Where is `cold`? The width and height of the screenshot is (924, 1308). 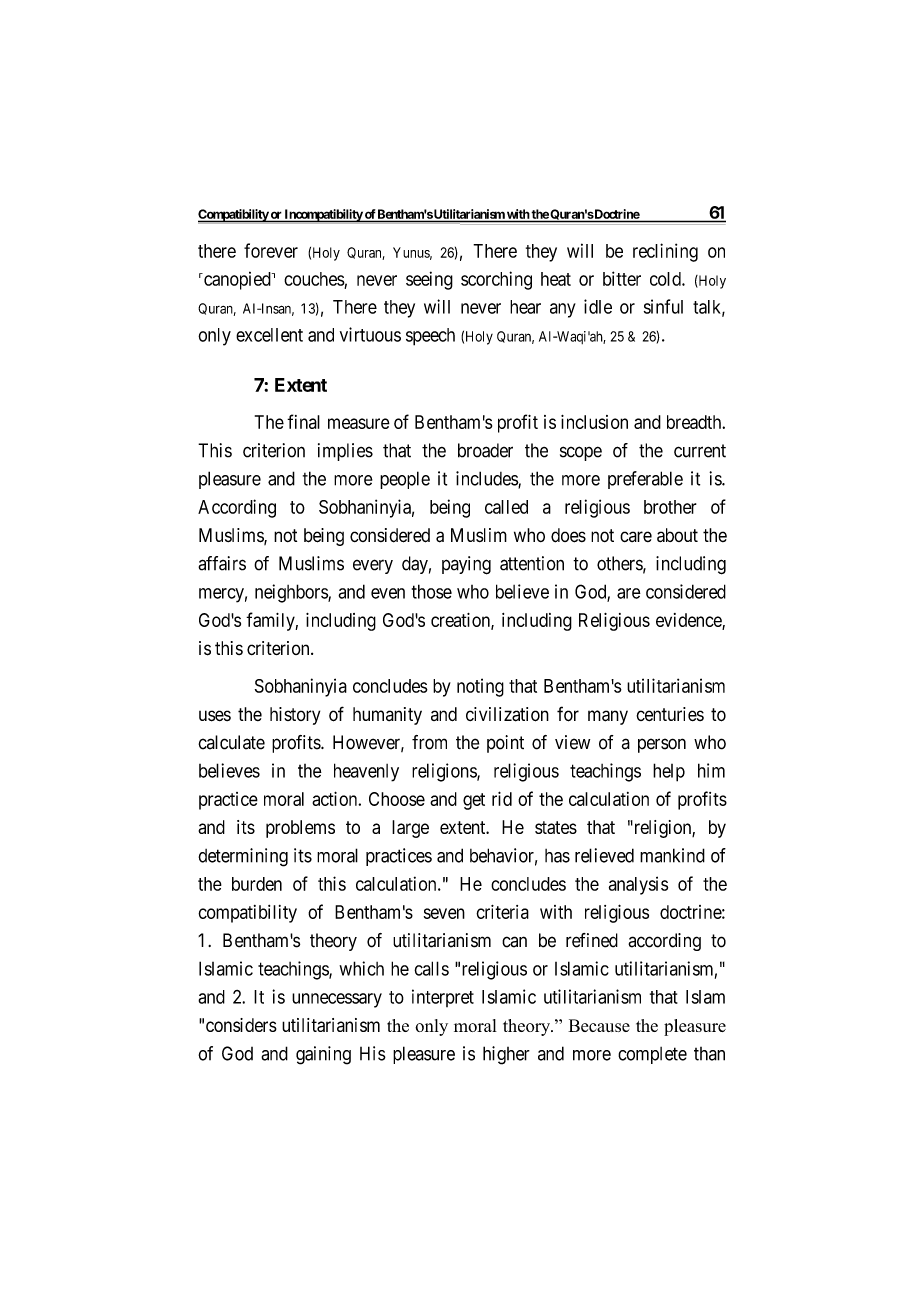 cold is located at coordinates (666, 279).
